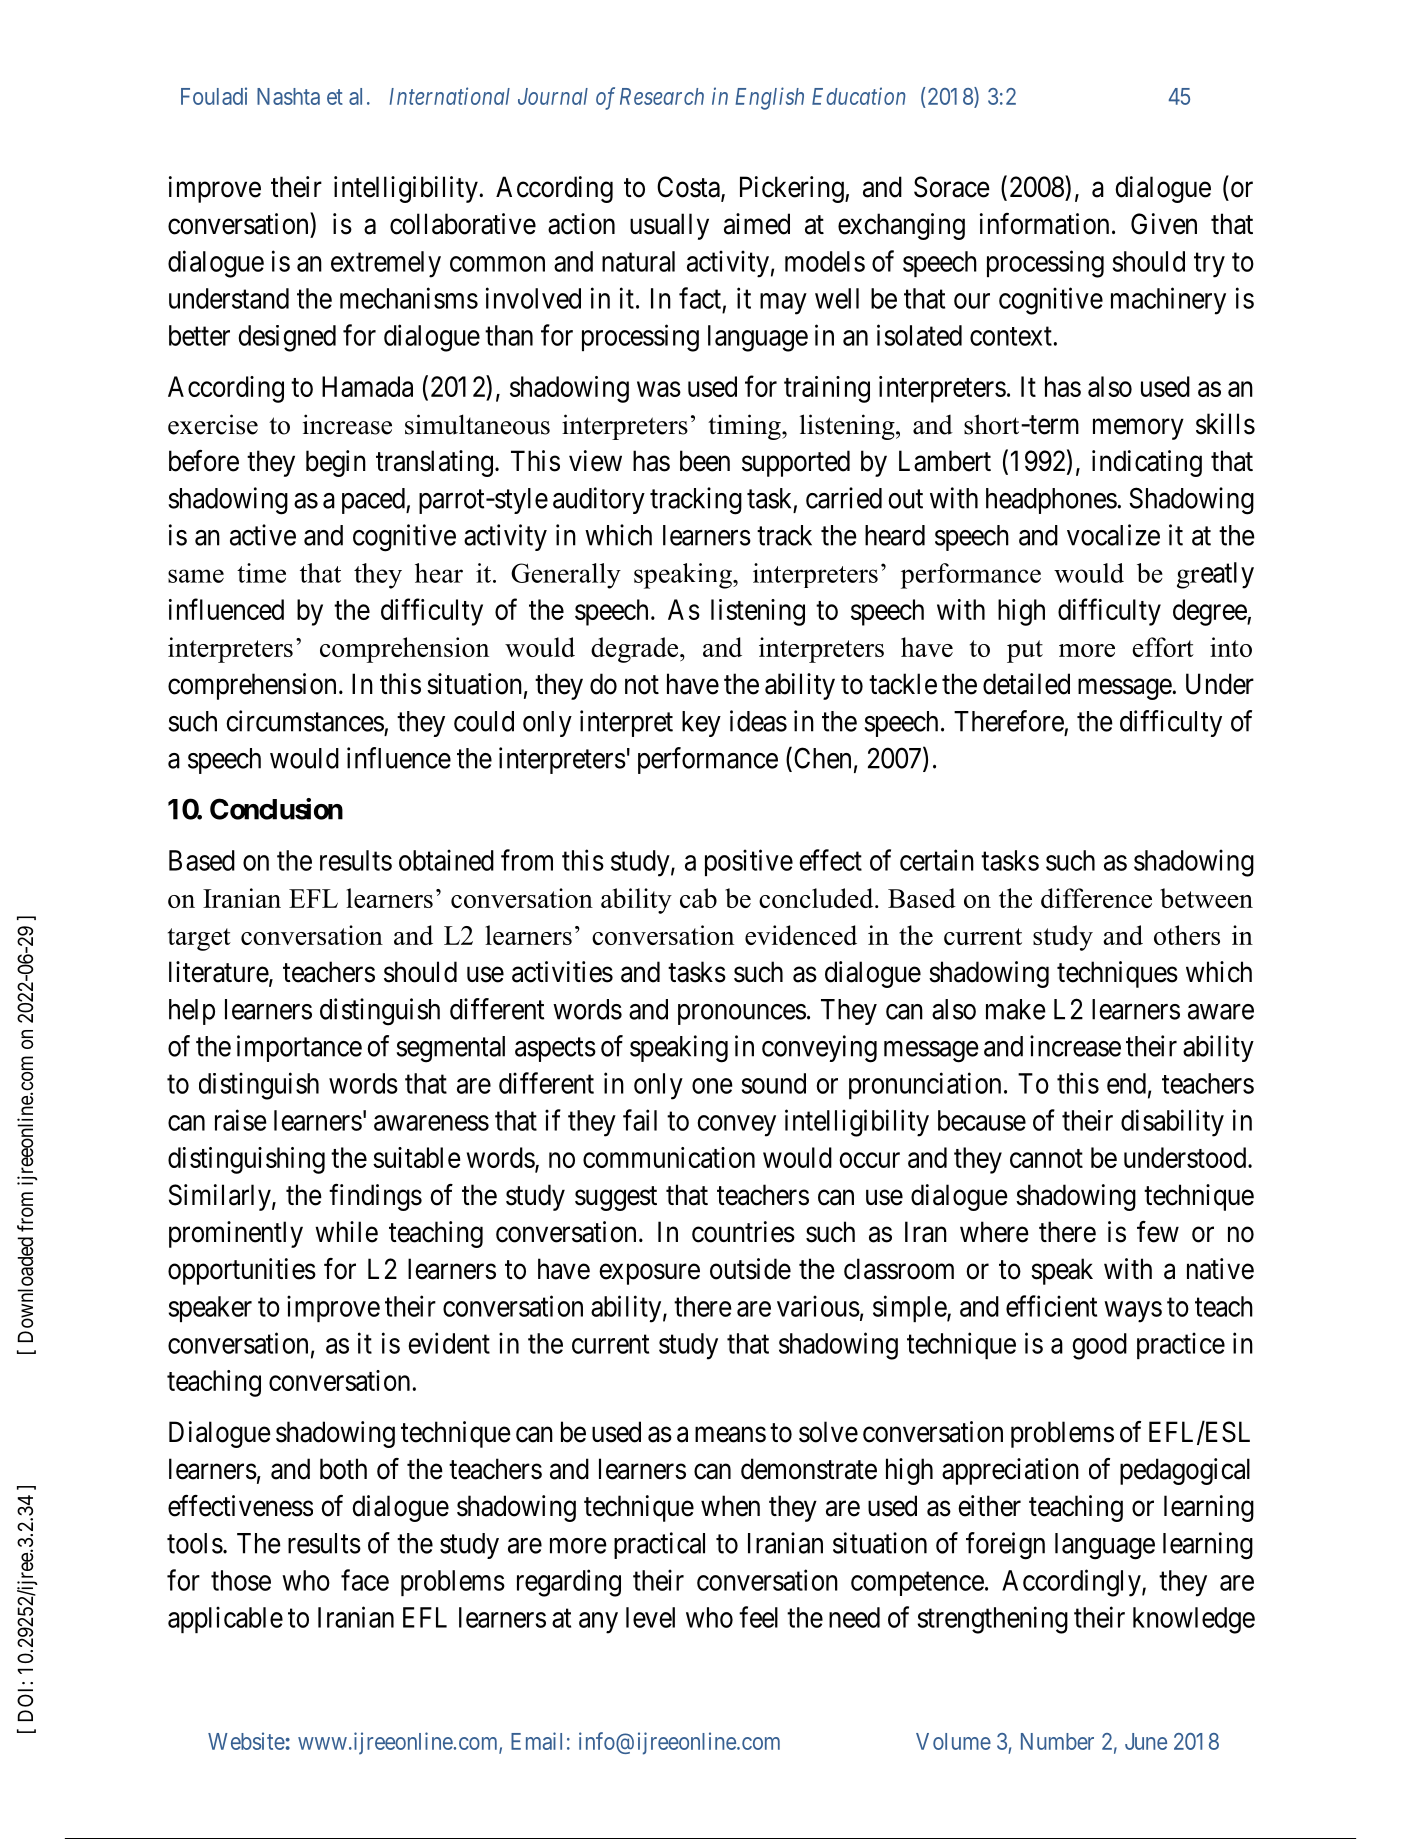 This document has width=1421, height=1839. What do you see at coordinates (450, 96) in the document?
I see `International` at bounding box center [450, 96].
